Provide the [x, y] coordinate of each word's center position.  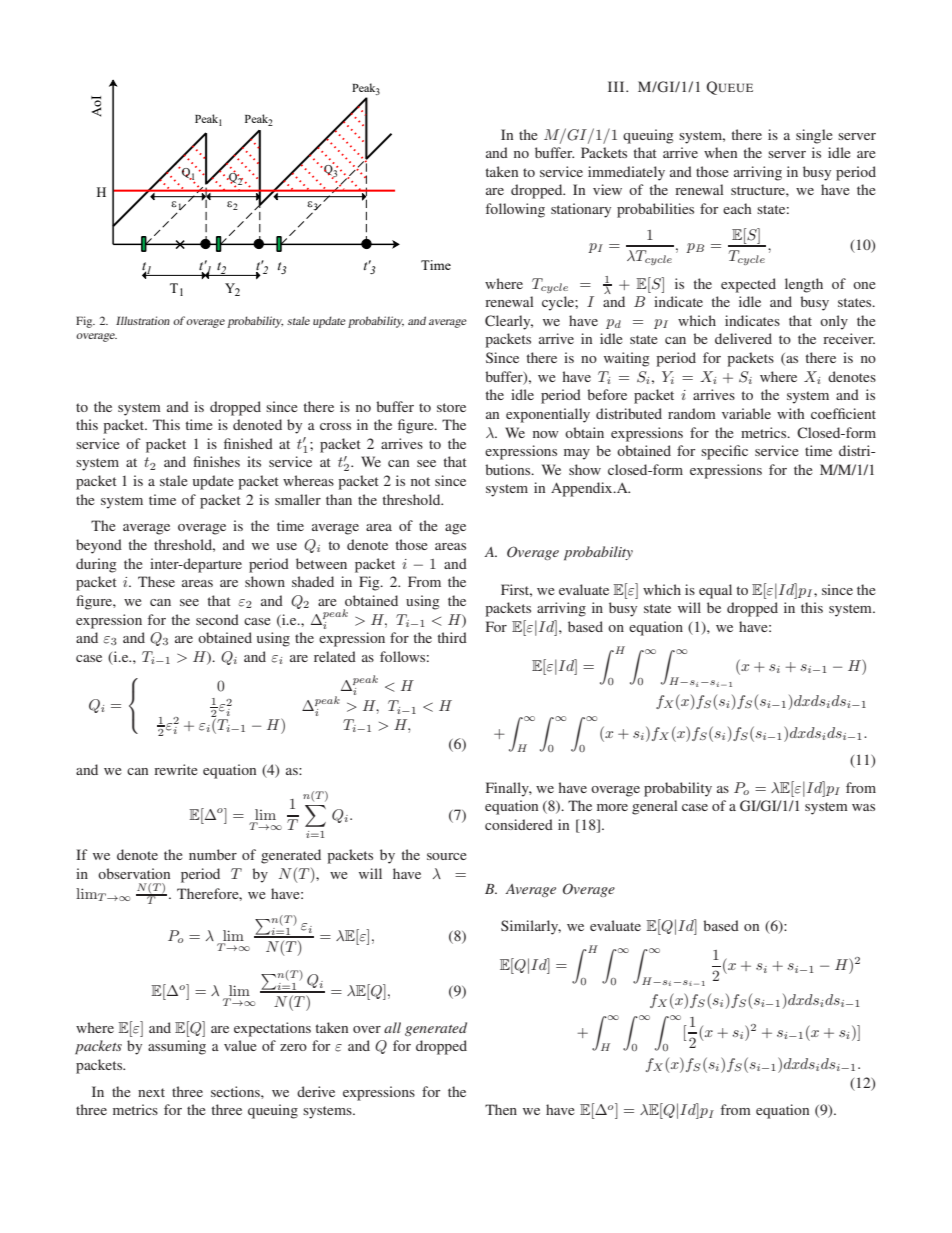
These [156, 581]
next [151, 1092]
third [452, 637]
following [515, 210]
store [451, 407]
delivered [743, 338]
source [446, 856]
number [213, 854]
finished [248, 443]
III [617, 86]
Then [501, 1109]
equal [715, 591]
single [814, 136]
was [863, 807]
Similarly [531, 927]
